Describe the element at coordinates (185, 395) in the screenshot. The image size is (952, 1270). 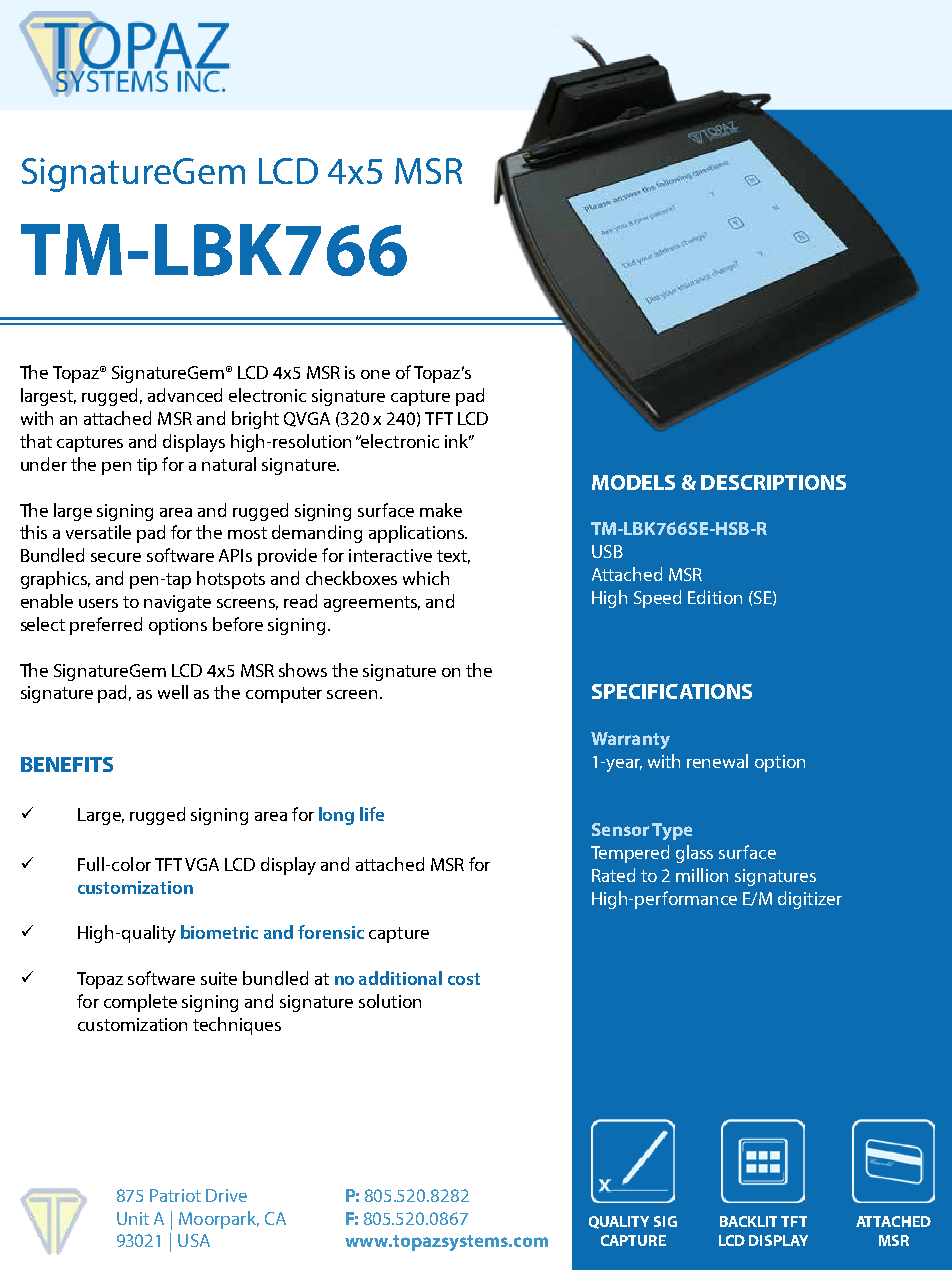
I see `advanced` at that location.
